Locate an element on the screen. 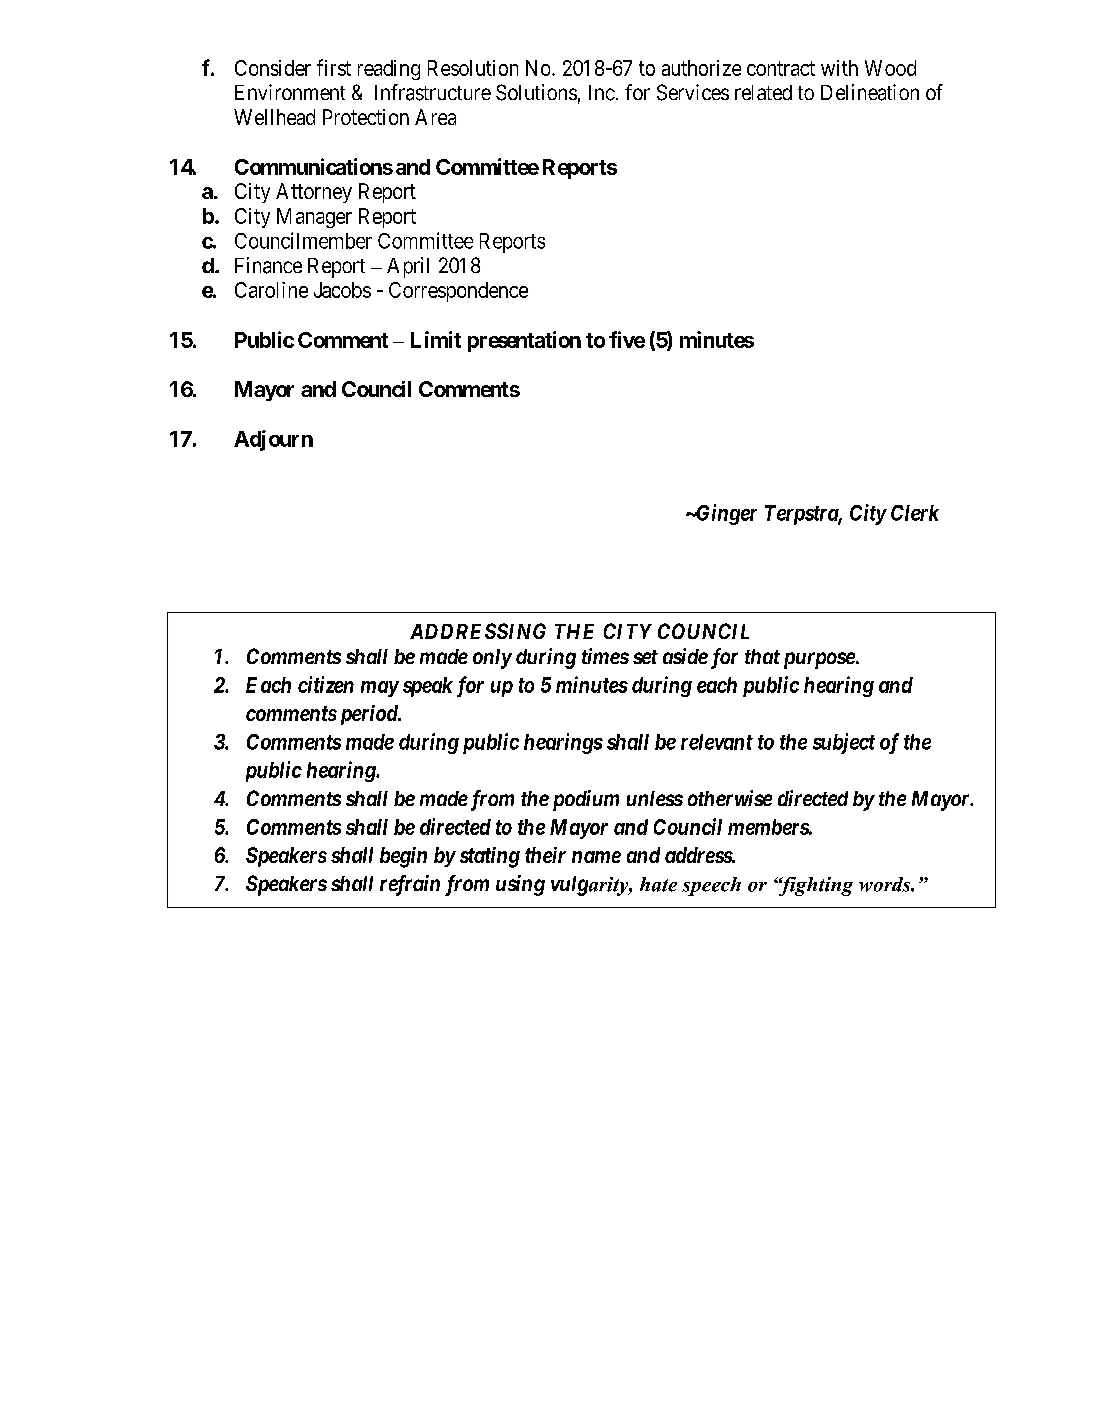 The width and height of the screenshot is (1095, 1417). period is located at coordinates (368, 715).
